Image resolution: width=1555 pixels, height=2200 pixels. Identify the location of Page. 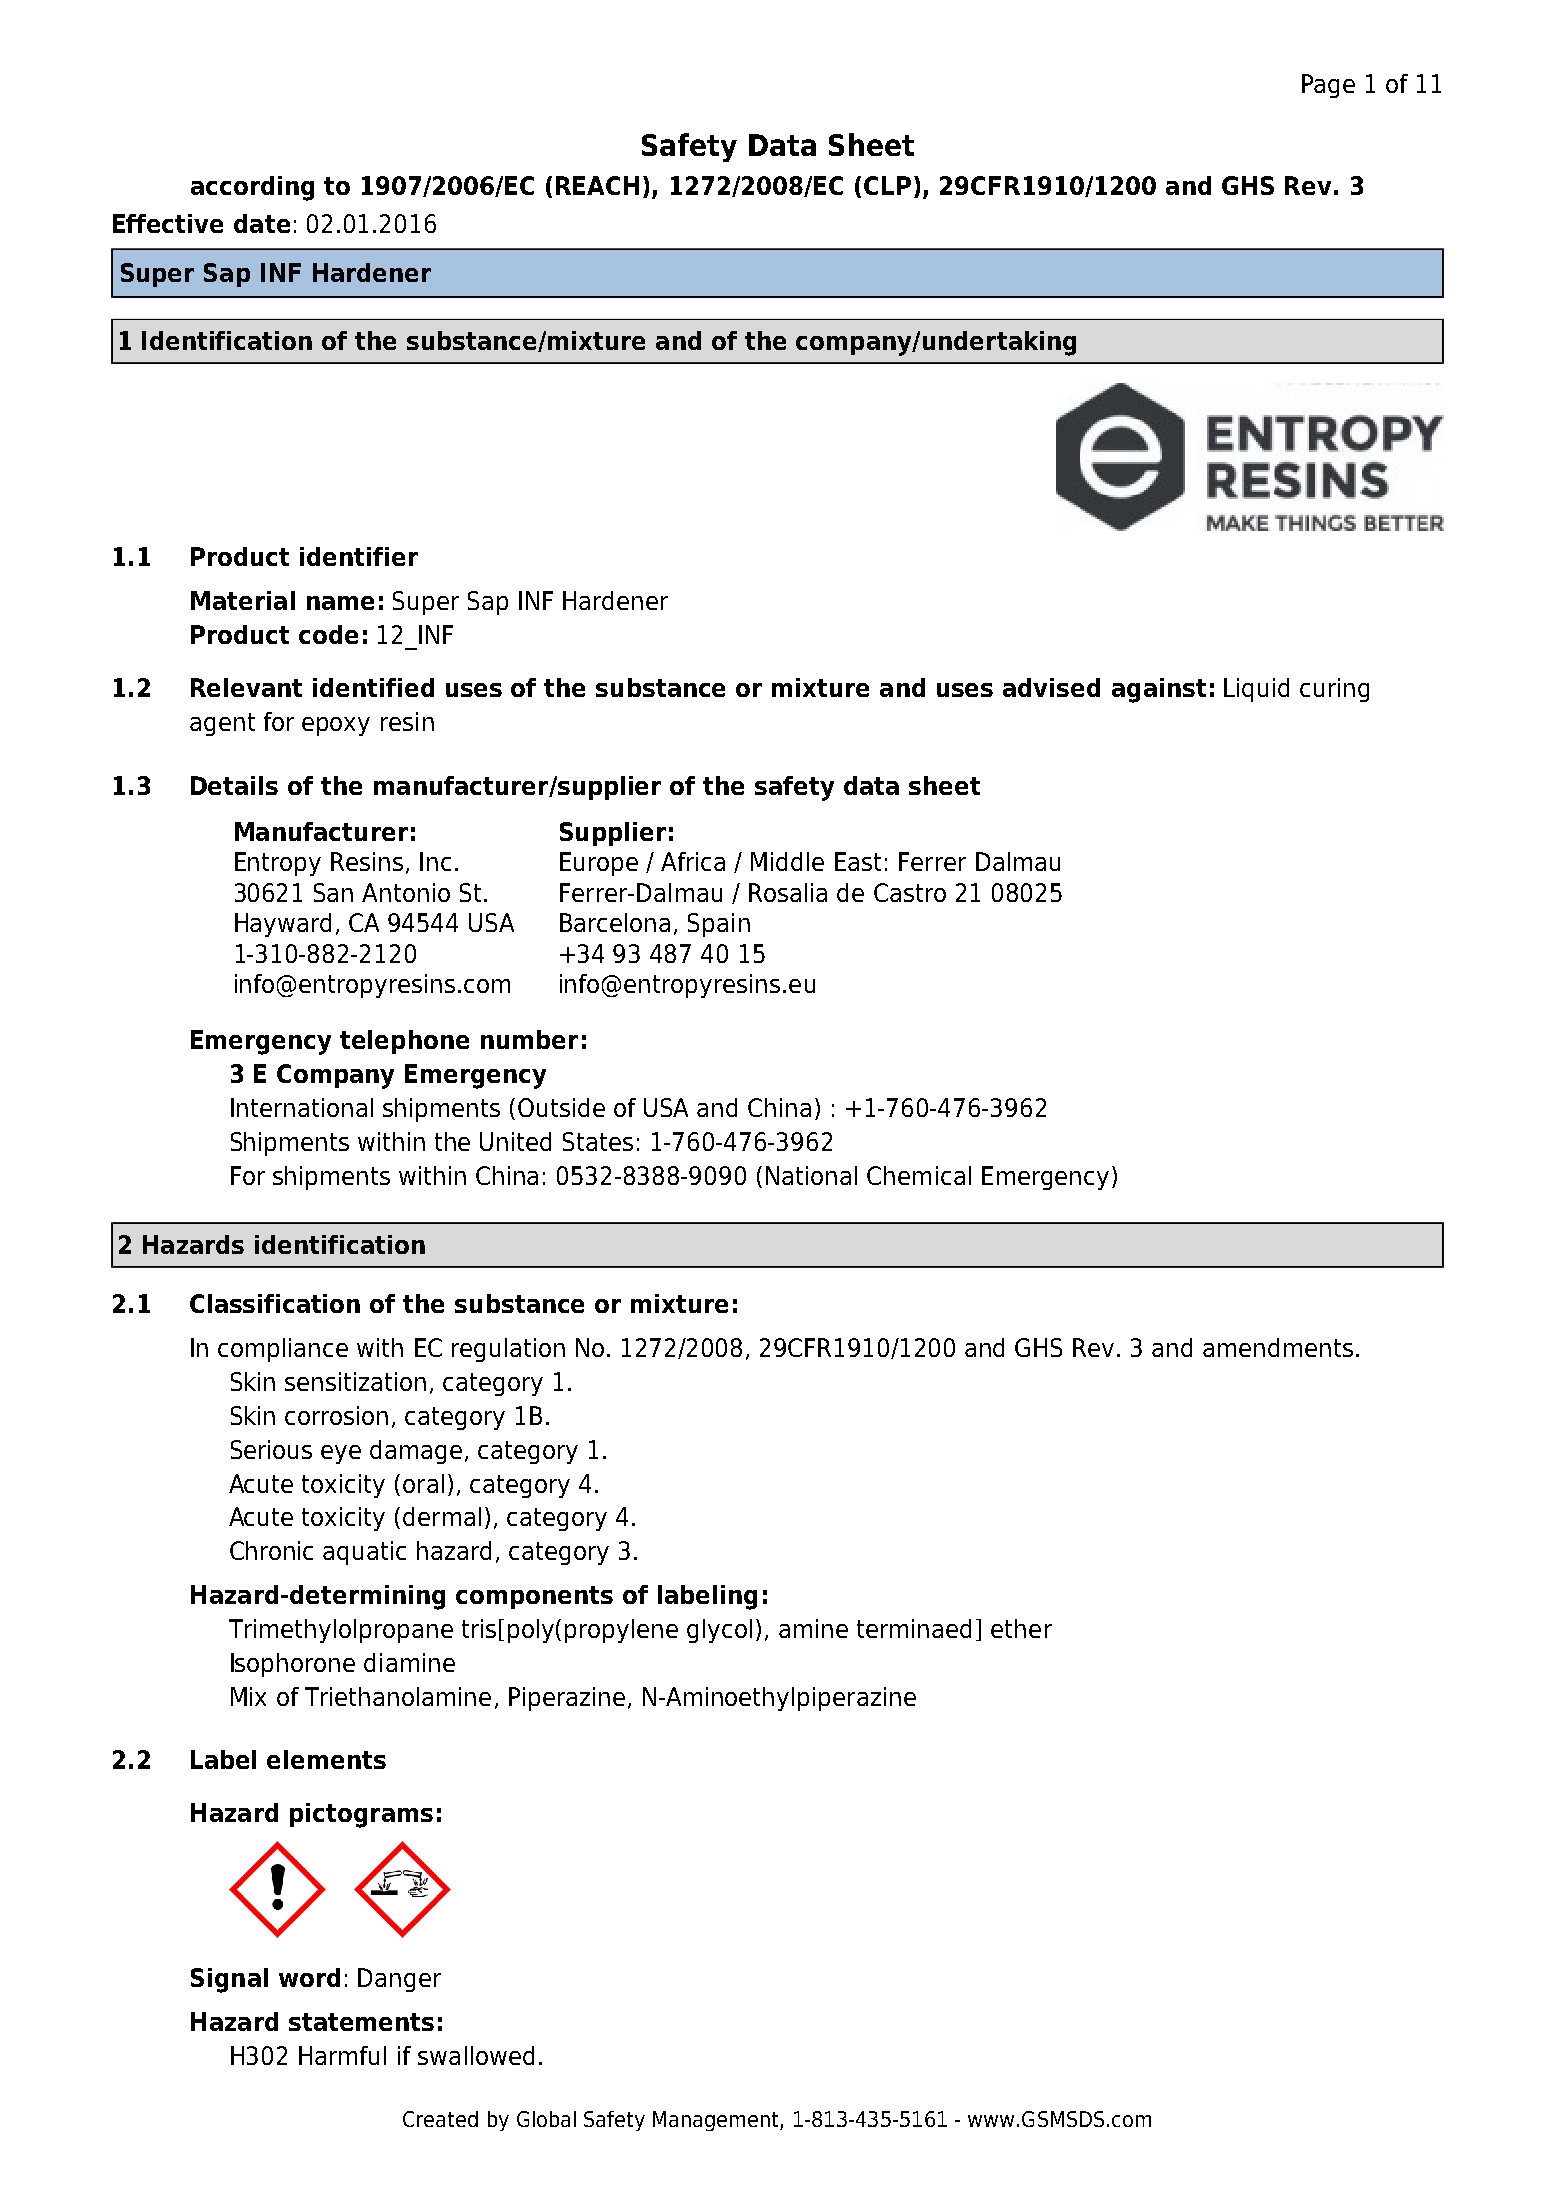
(1328, 86).
